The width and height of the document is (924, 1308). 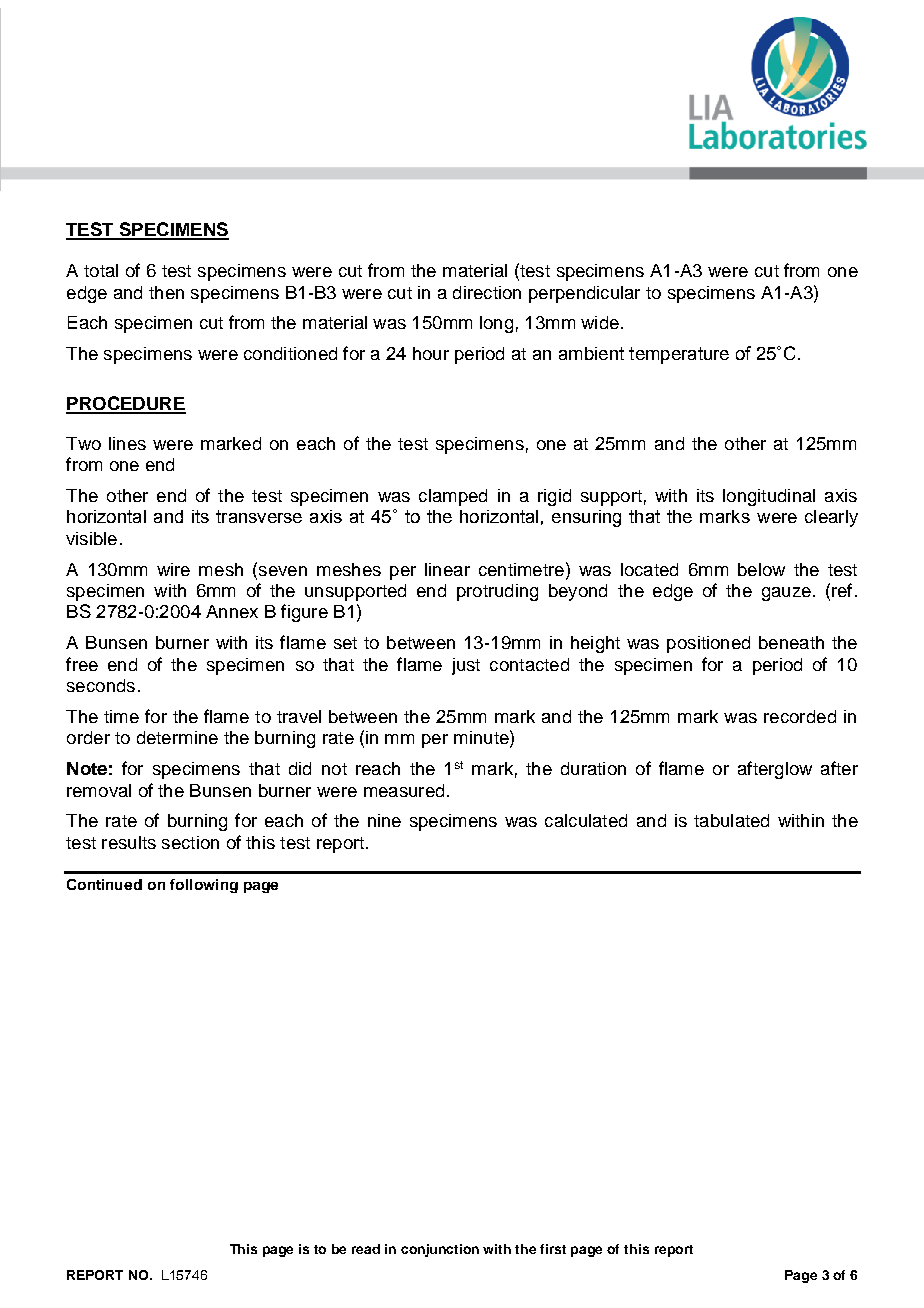 What do you see at coordinates (404, 790) in the document?
I see `measured` at bounding box center [404, 790].
